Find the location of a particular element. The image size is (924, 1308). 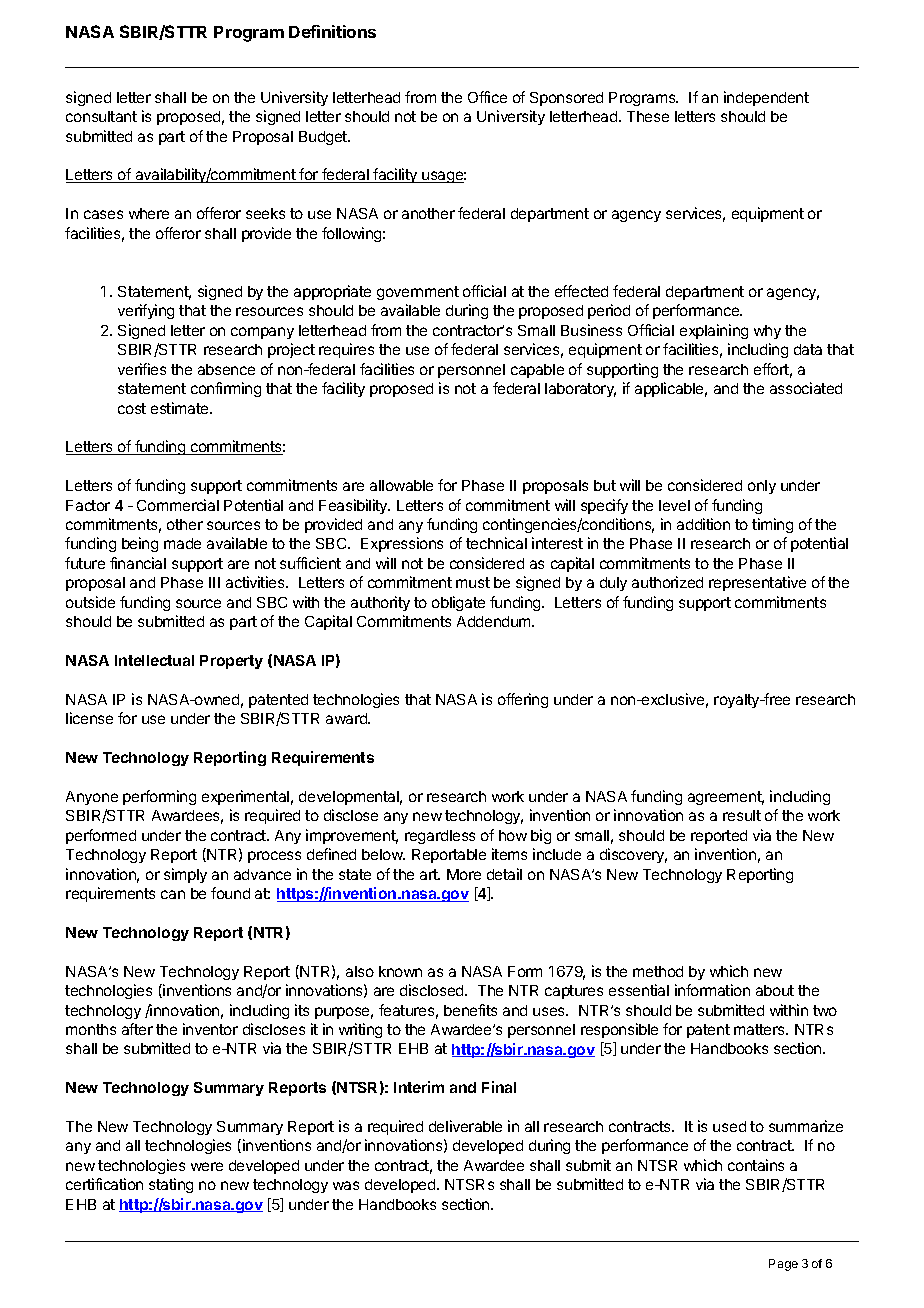

result is located at coordinates (742, 815).
